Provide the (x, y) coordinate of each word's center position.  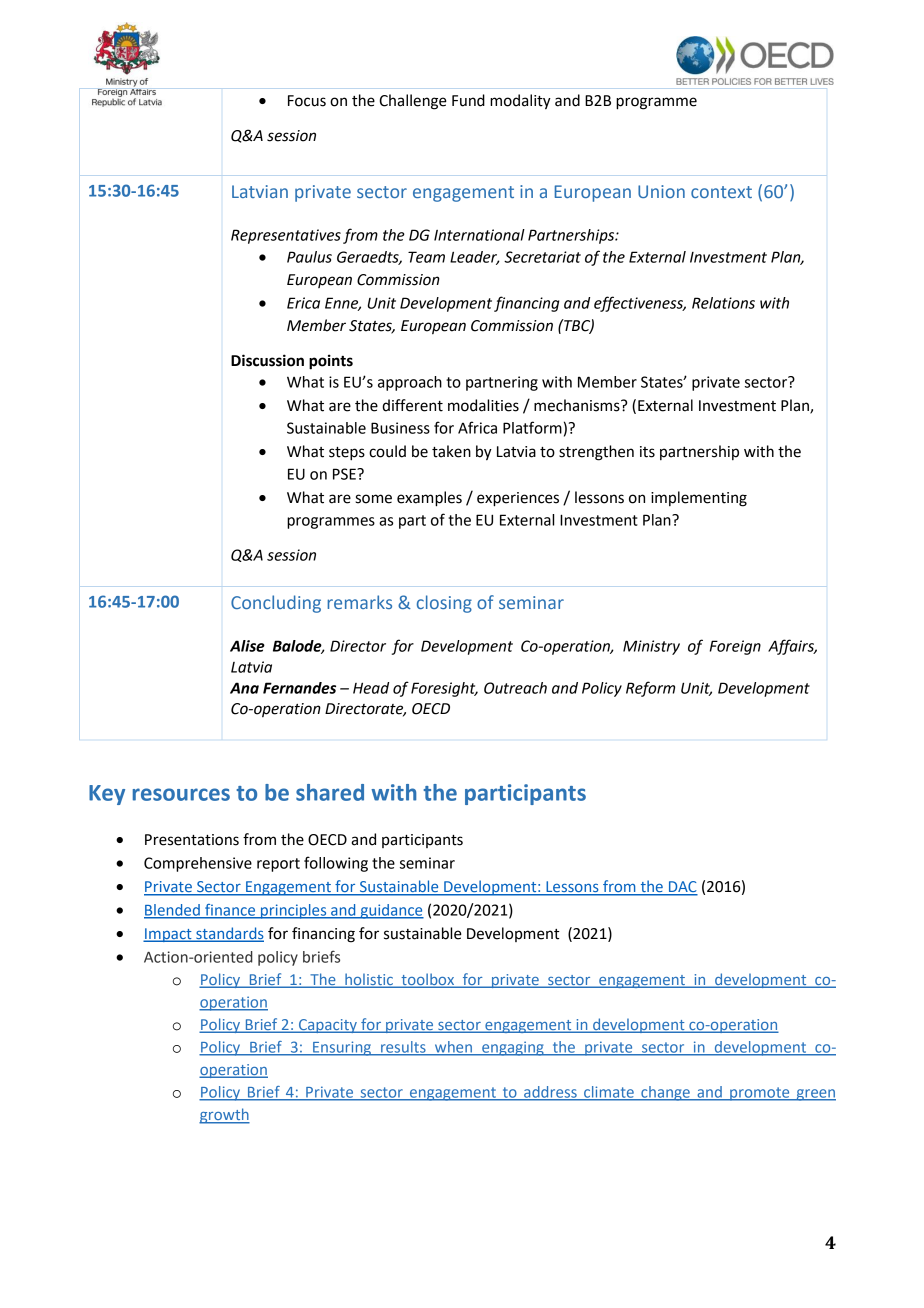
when (453, 1048)
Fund (468, 100)
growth (224, 1116)
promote (760, 1094)
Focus (307, 101)
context (721, 192)
